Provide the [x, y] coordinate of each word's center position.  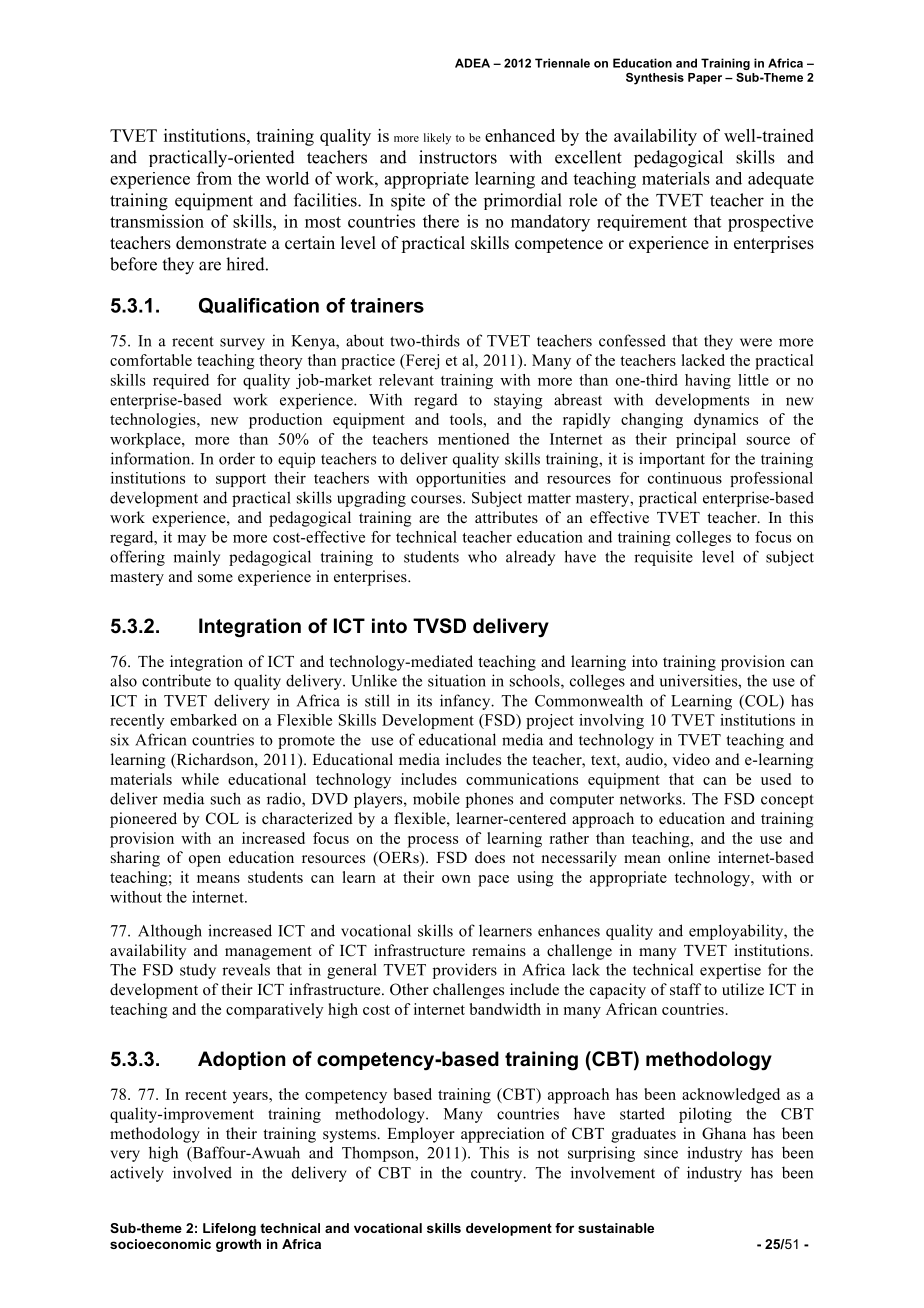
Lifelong [229, 1229]
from [214, 178]
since [661, 1152]
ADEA [472, 63]
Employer [421, 1135]
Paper [705, 78]
